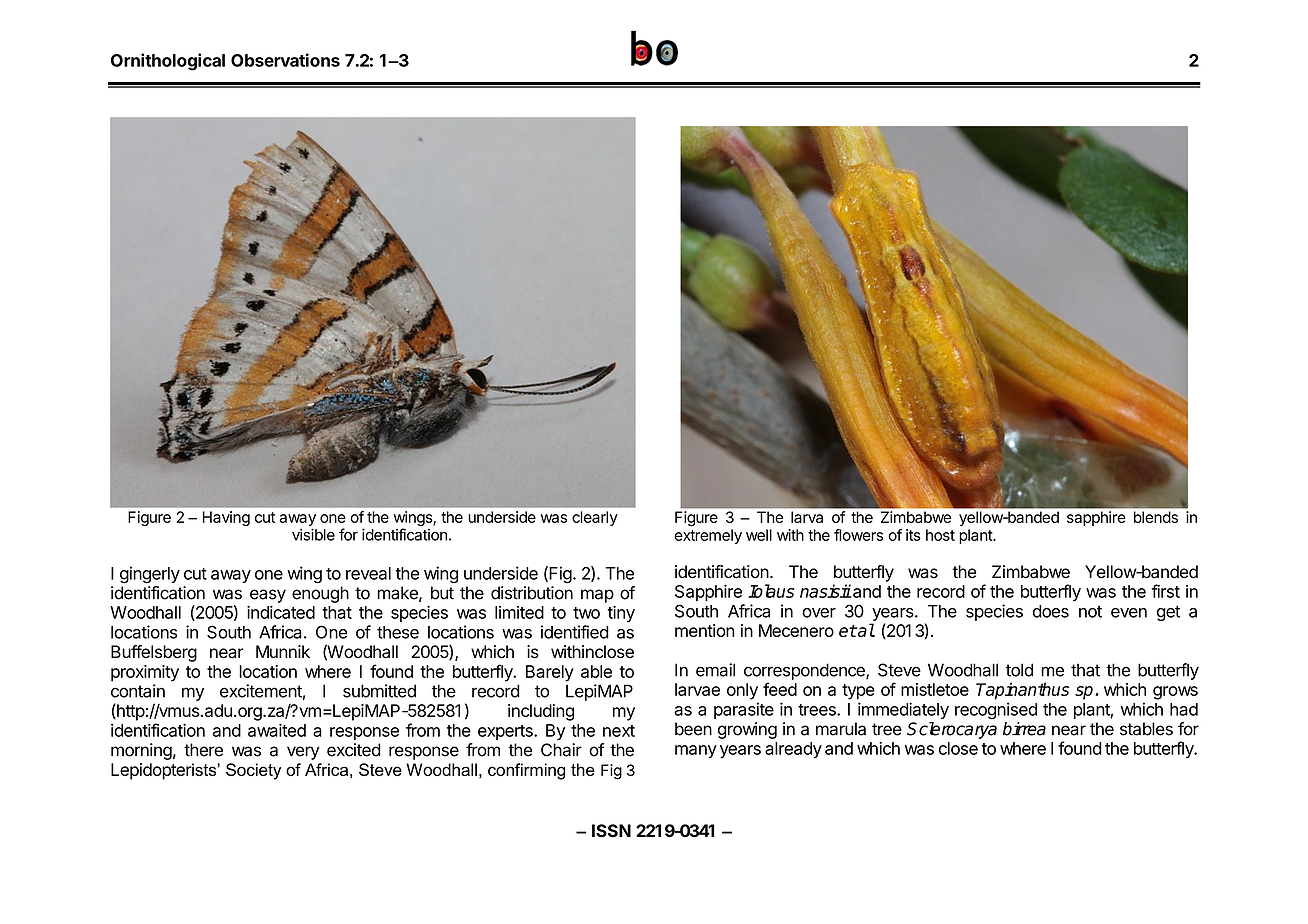  I want to click on blends, so click(1156, 517).
